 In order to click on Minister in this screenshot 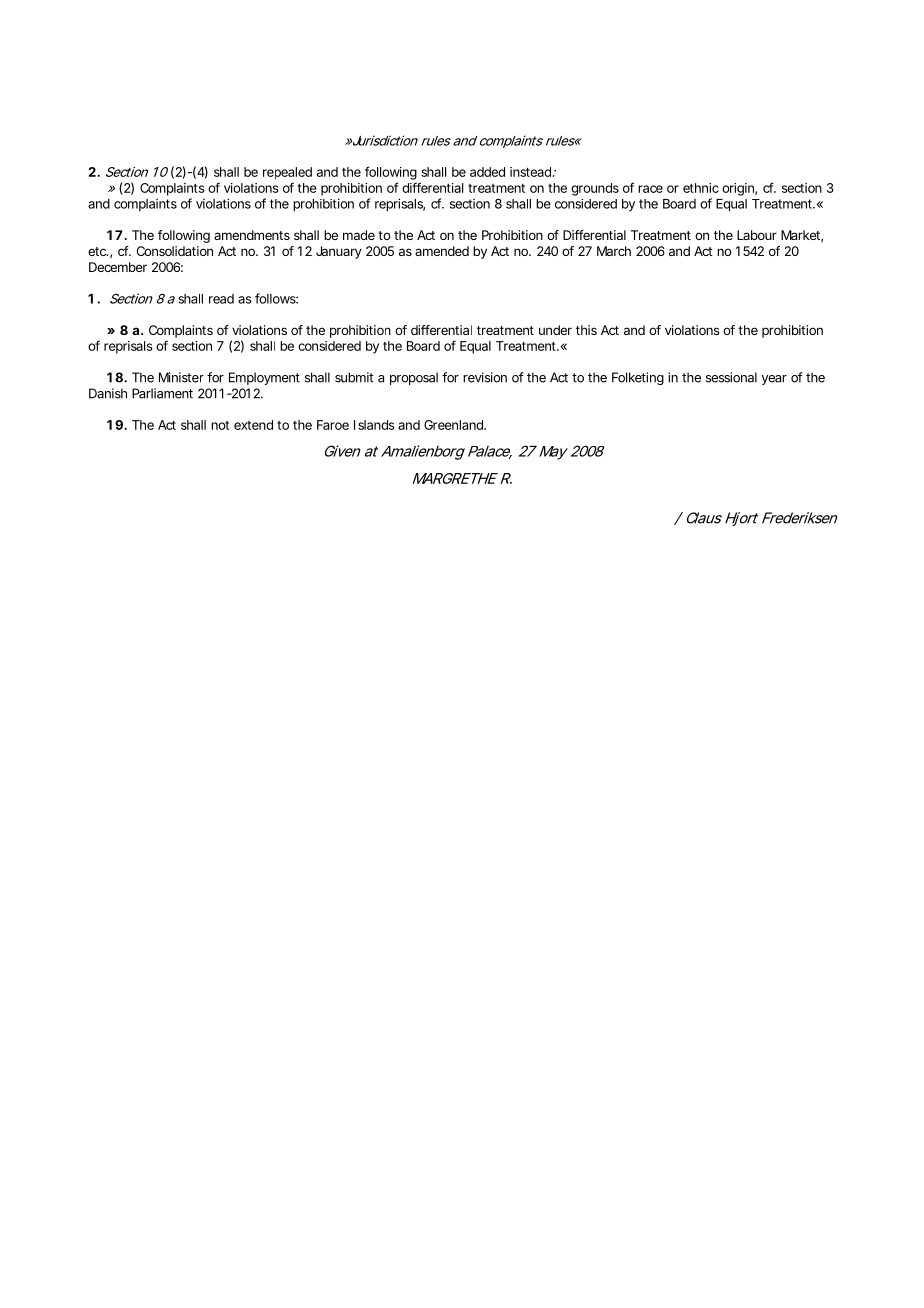, I will do `click(181, 377)`.
